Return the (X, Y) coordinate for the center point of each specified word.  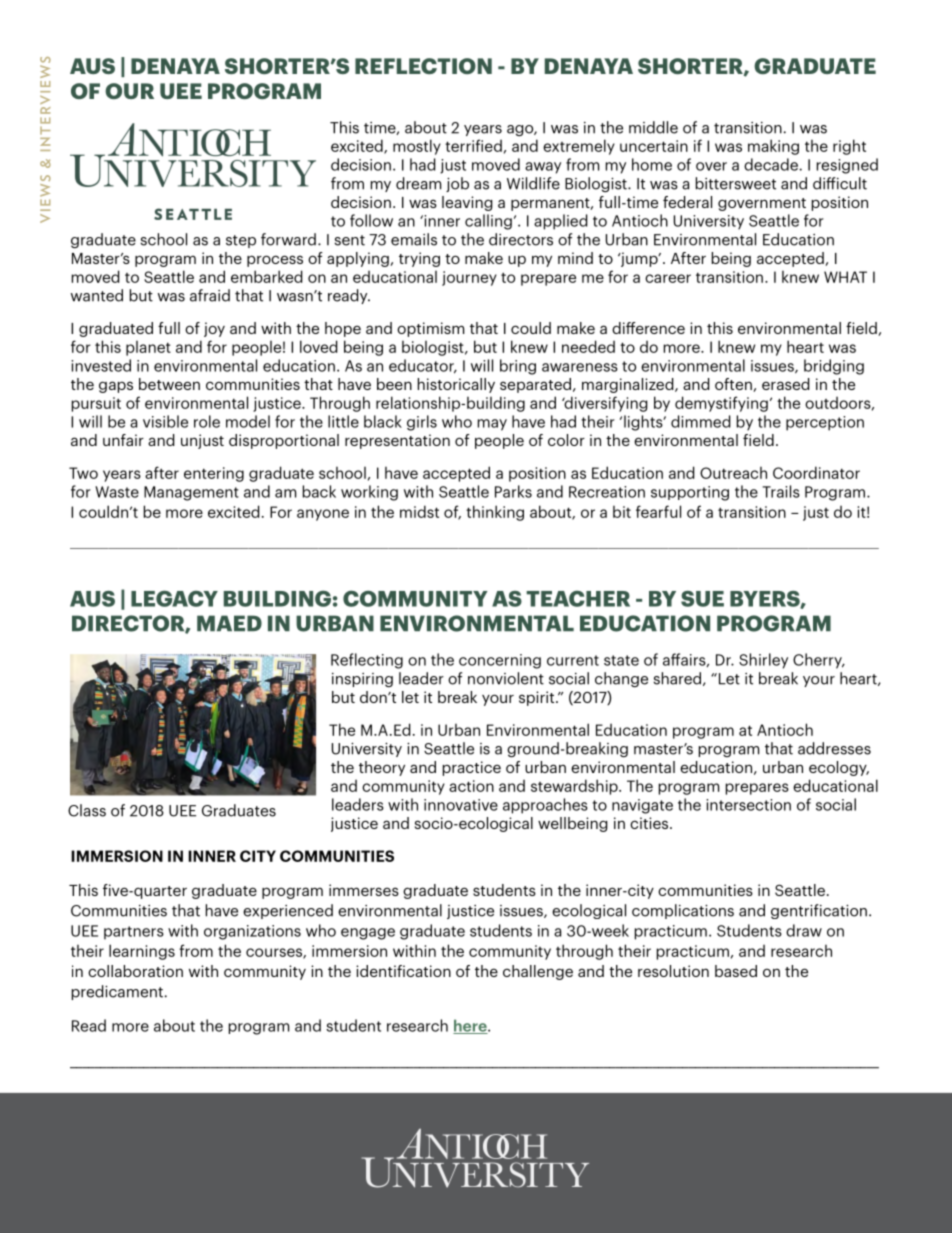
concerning (500, 661)
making (773, 147)
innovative (461, 805)
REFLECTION (423, 66)
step (241, 241)
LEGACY (174, 598)
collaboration (135, 971)
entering (214, 474)
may (492, 425)
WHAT (845, 277)
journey (469, 278)
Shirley (763, 661)
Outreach (733, 472)
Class (87, 810)
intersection (748, 805)
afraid (210, 295)
